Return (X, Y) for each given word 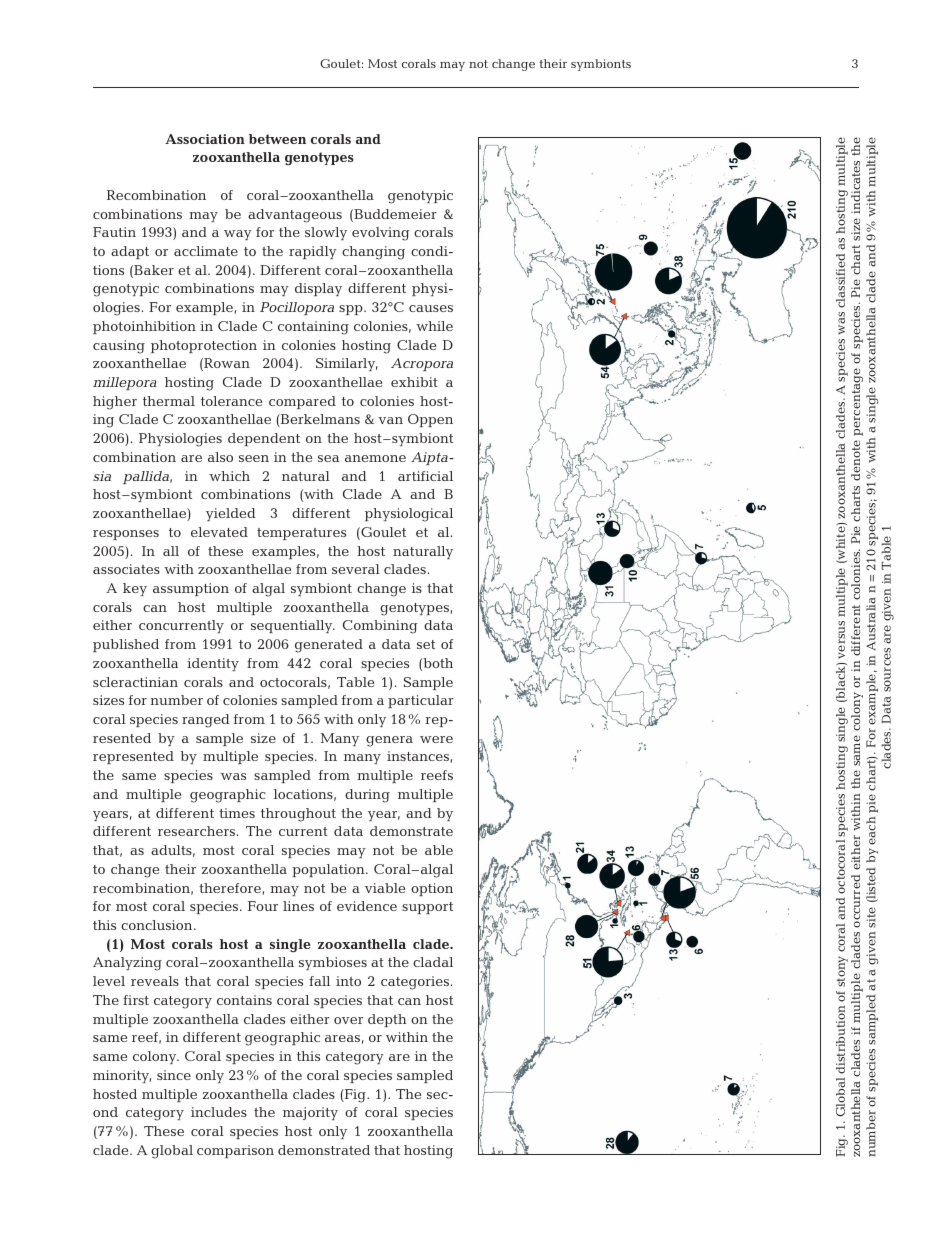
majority (310, 1113)
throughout (298, 815)
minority (122, 1076)
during (367, 796)
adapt (130, 252)
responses (126, 535)
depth (387, 1020)
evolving (381, 234)
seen (254, 458)
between (277, 139)
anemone (375, 458)
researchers (196, 831)
